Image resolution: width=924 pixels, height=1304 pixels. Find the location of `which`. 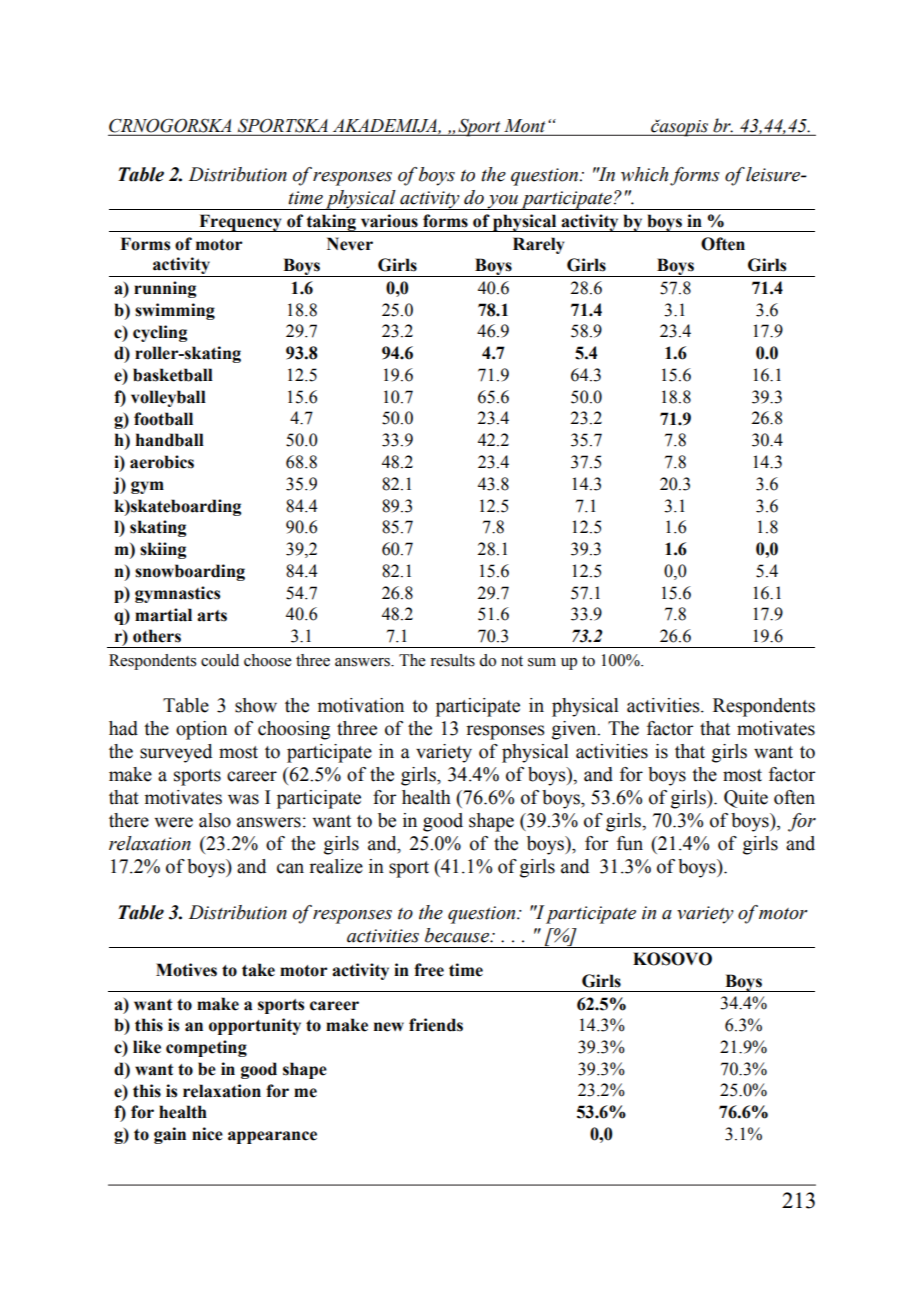

which is located at coordinates (644, 174).
